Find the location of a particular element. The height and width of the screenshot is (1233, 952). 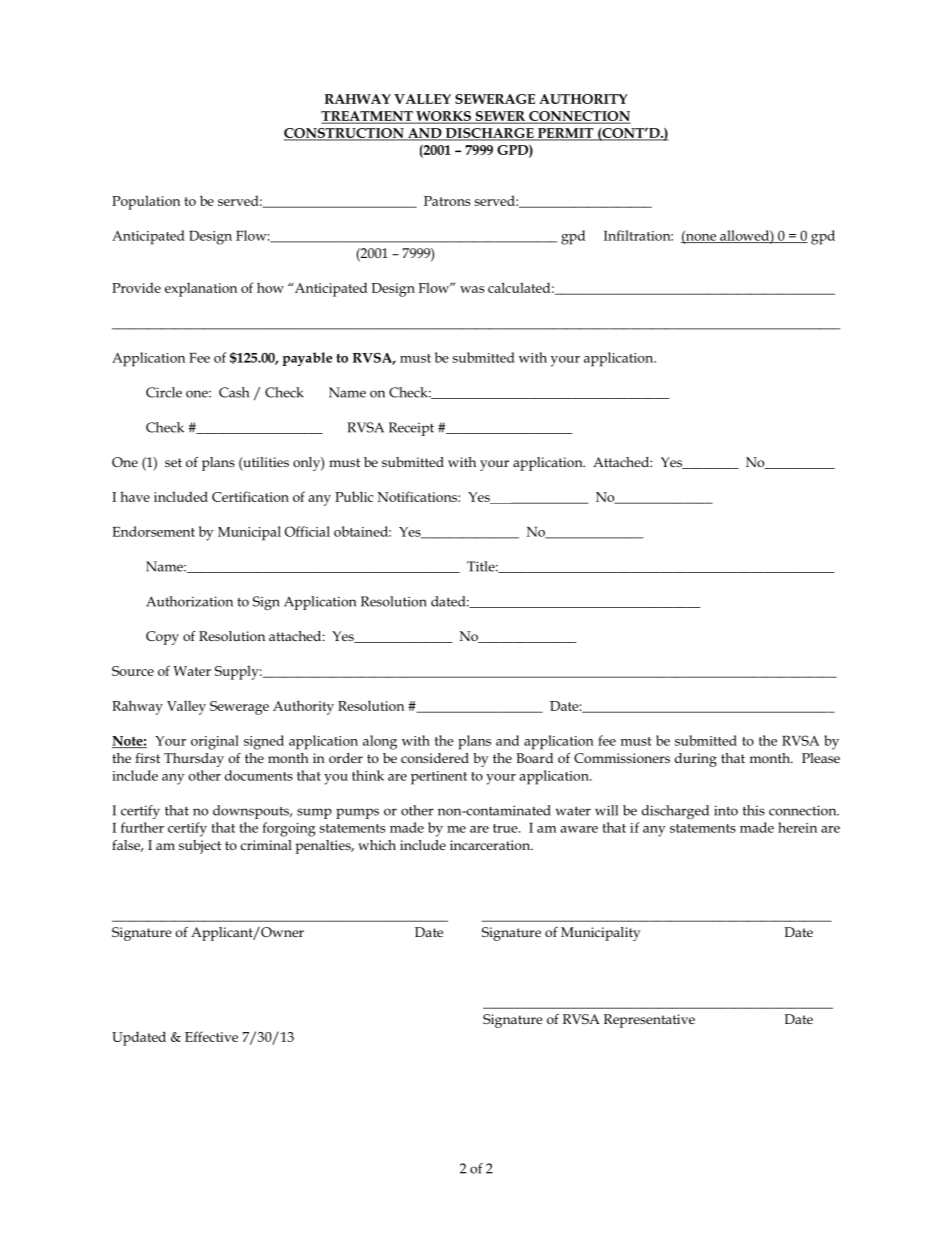

Representative is located at coordinates (649, 1021).
